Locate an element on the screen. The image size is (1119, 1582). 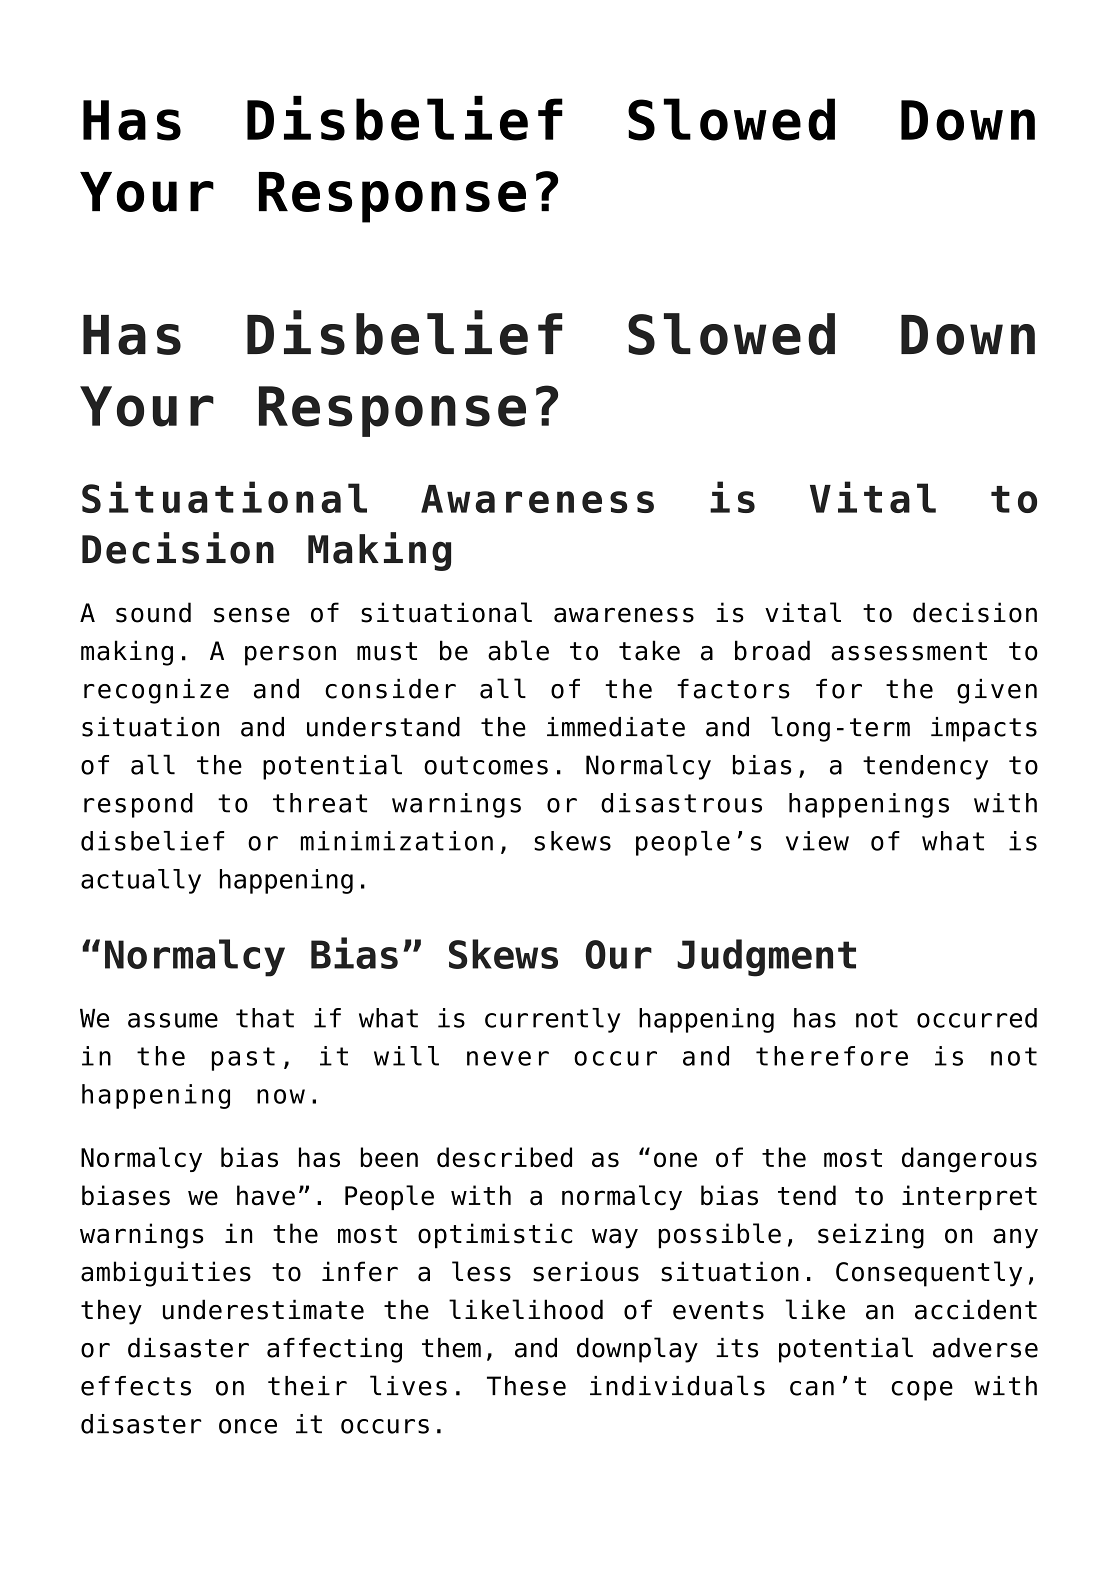
cope is located at coordinates (922, 1391).
